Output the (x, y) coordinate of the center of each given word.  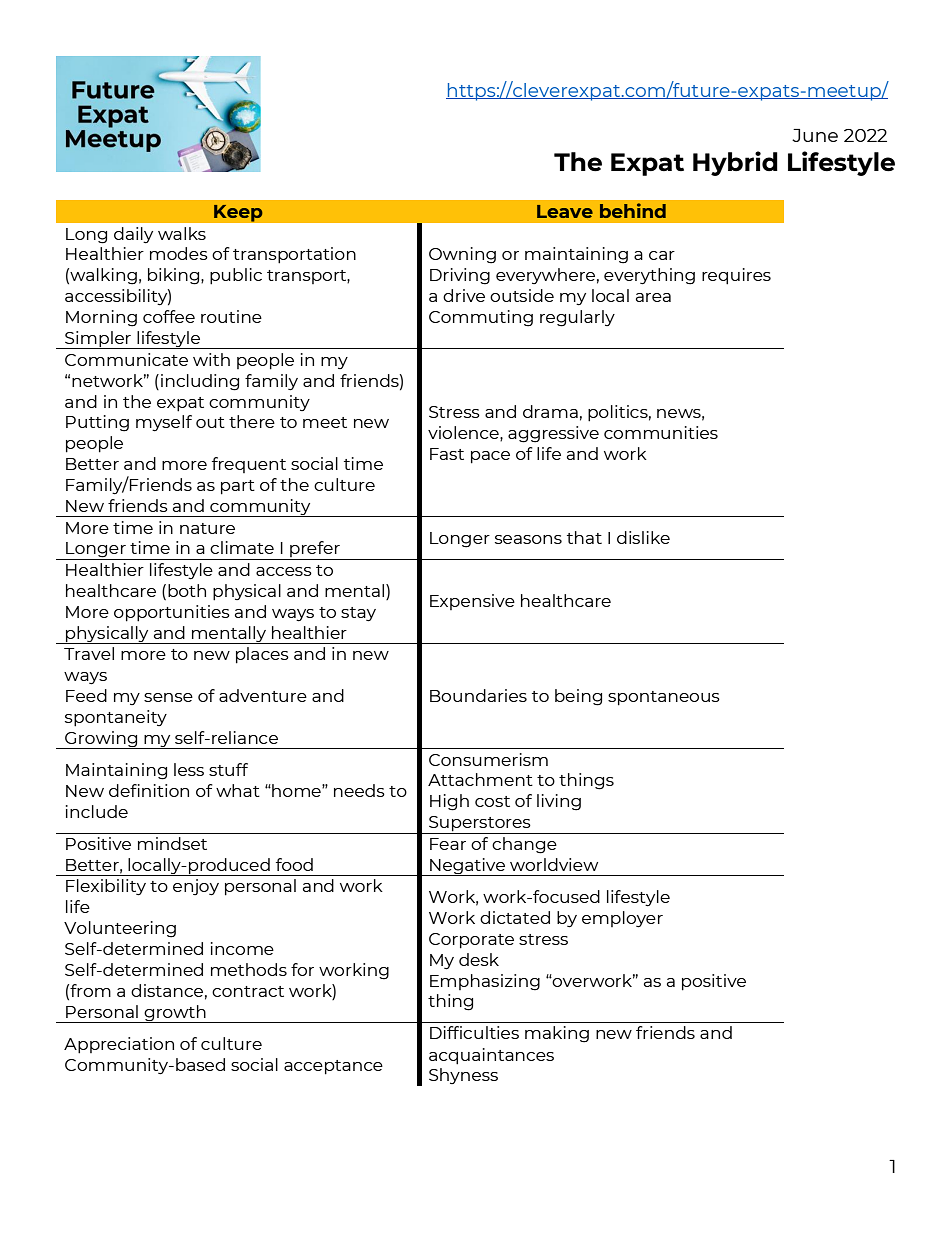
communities (661, 432)
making (557, 1034)
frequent (249, 465)
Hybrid (735, 163)
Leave (565, 211)
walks (182, 233)
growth (175, 1014)
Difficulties (474, 1032)
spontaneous (664, 698)
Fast (447, 454)
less (189, 769)
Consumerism (488, 759)
